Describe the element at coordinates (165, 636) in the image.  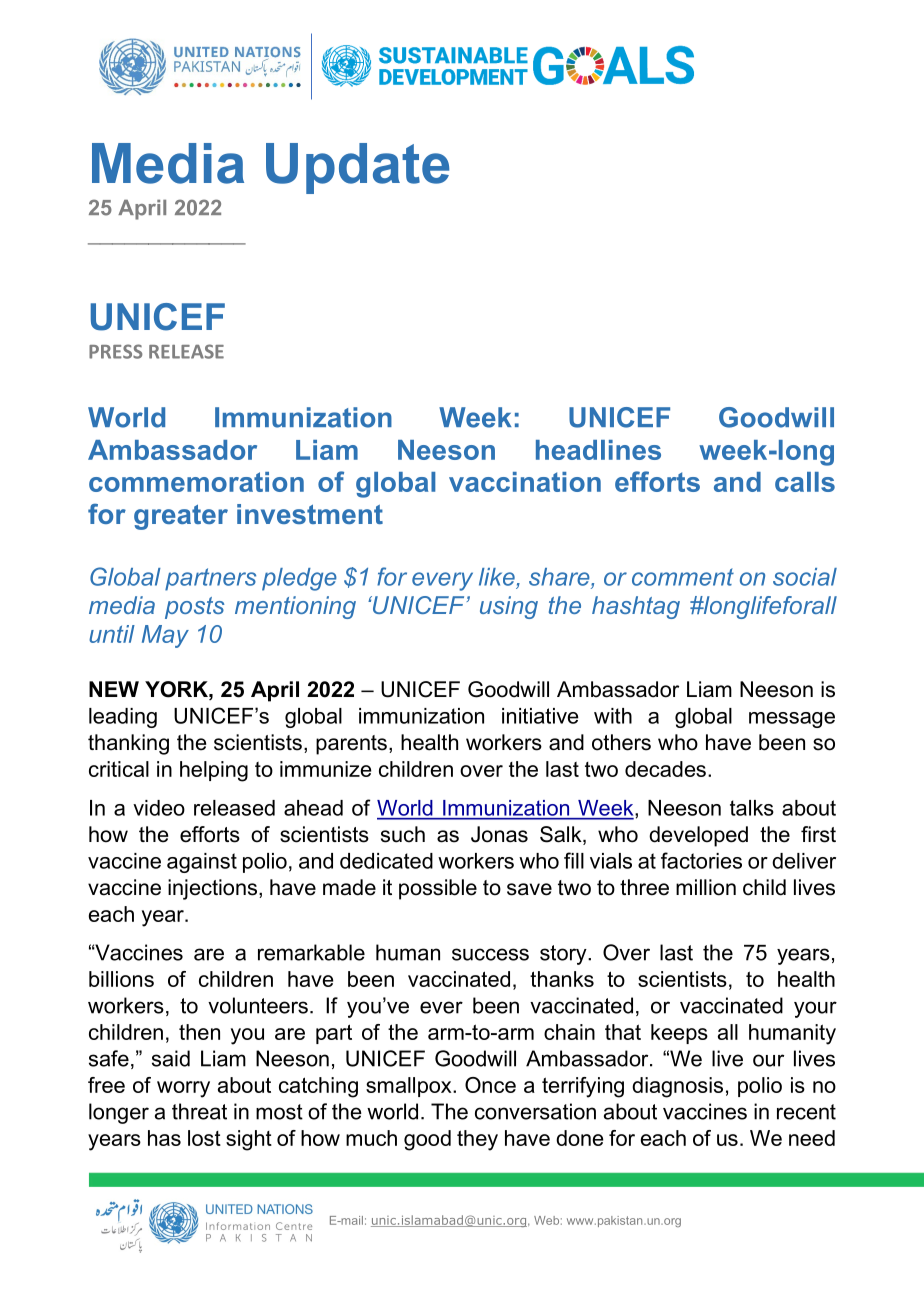
I see `May` at that location.
